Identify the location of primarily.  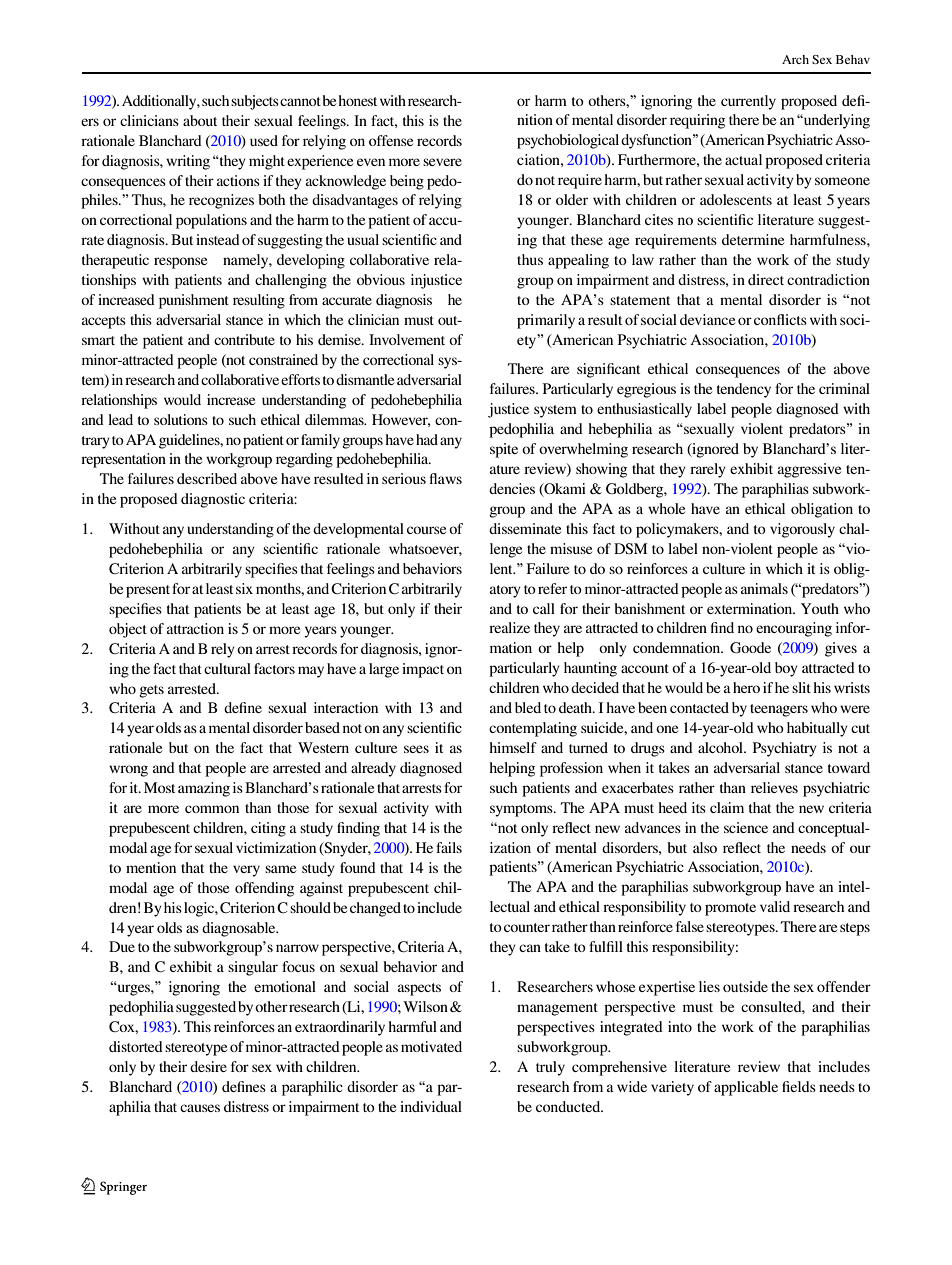
(546, 321).
